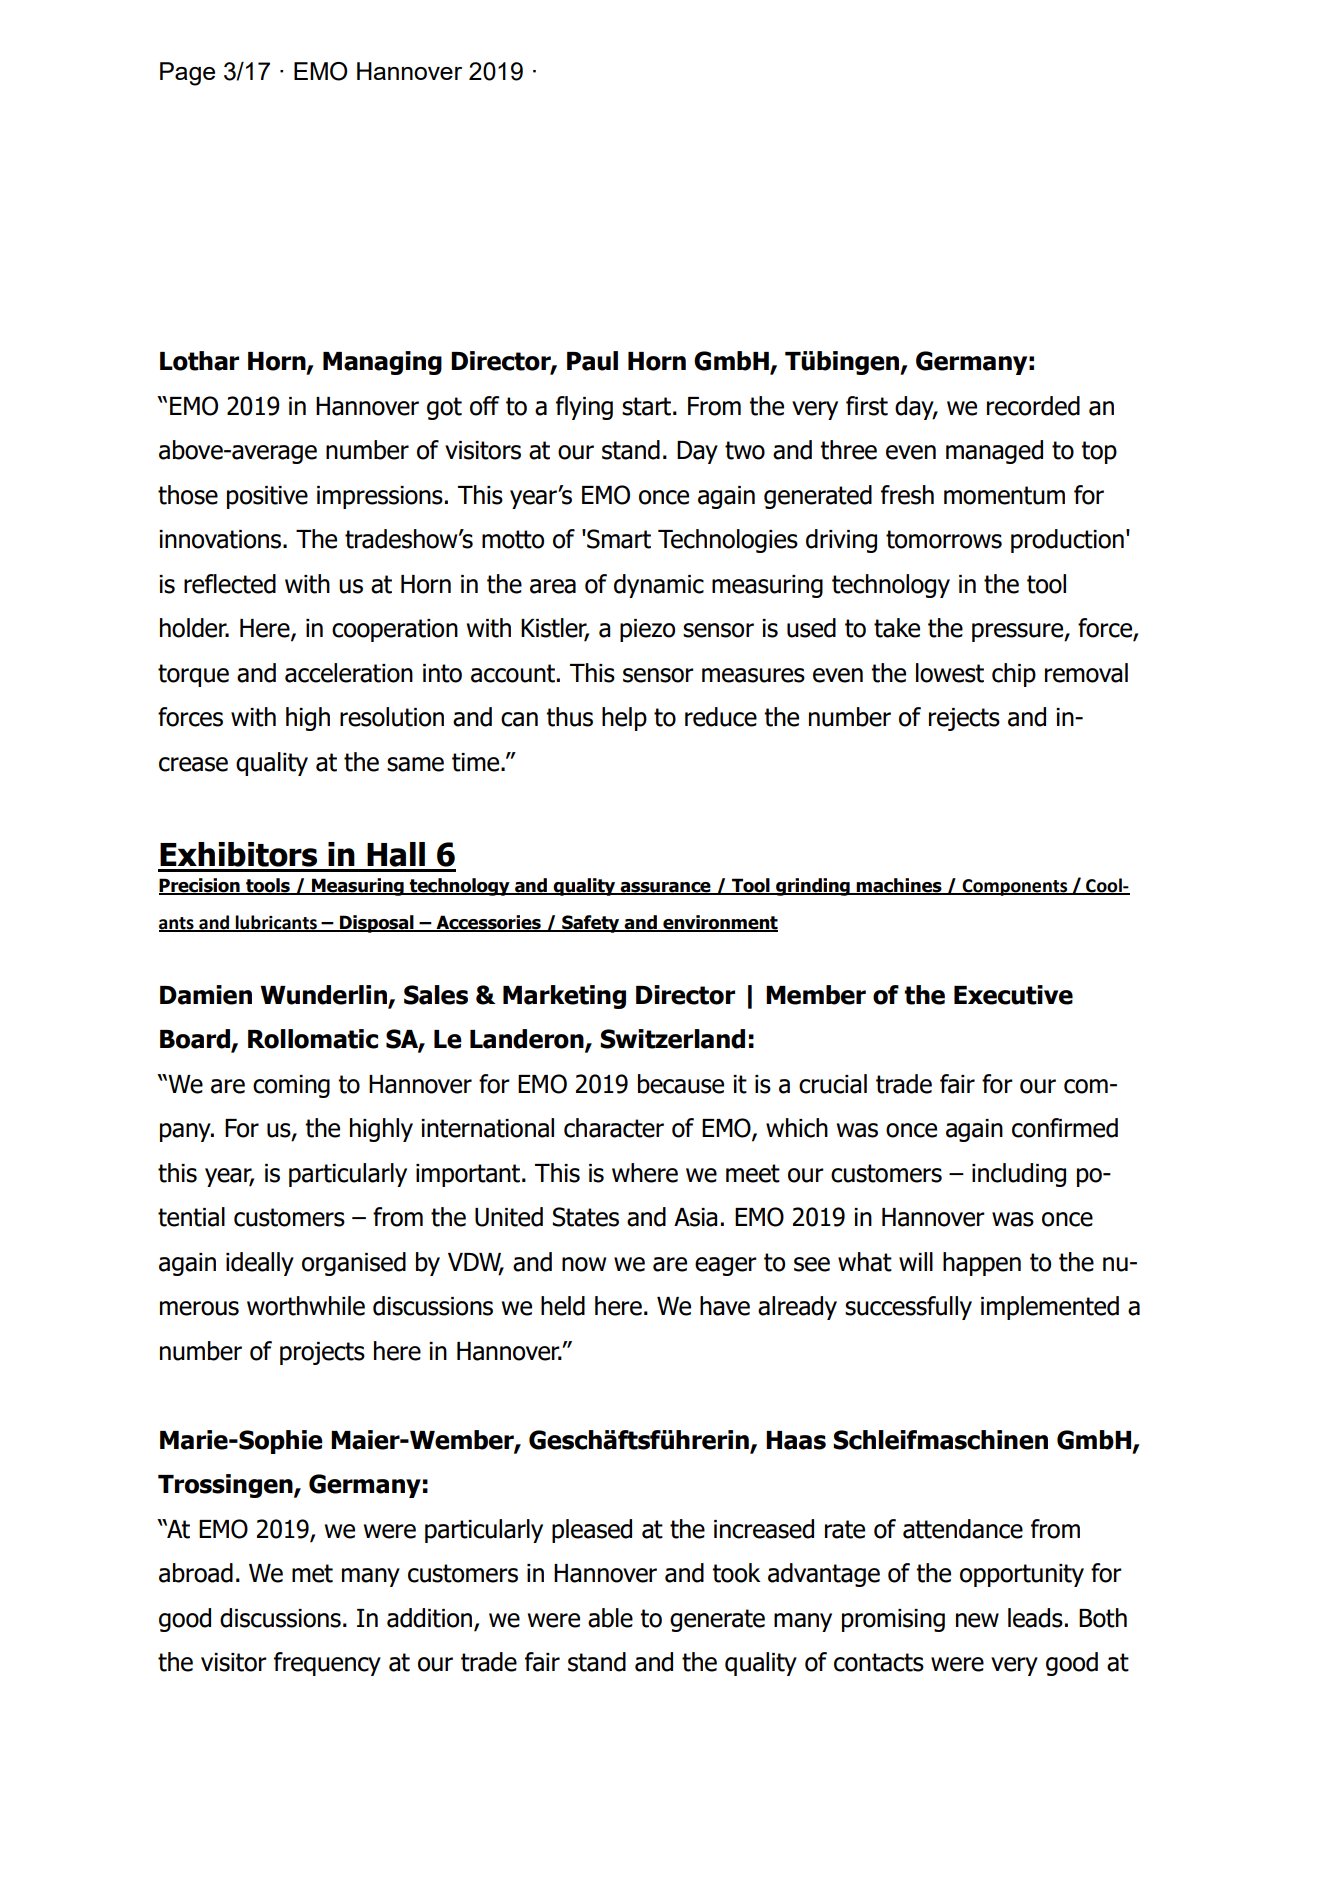 Image resolution: width=1331 pixels, height=1882 pixels. What do you see at coordinates (610, 1618) in the screenshot?
I see `able` at bounding box center [610, 1618].
